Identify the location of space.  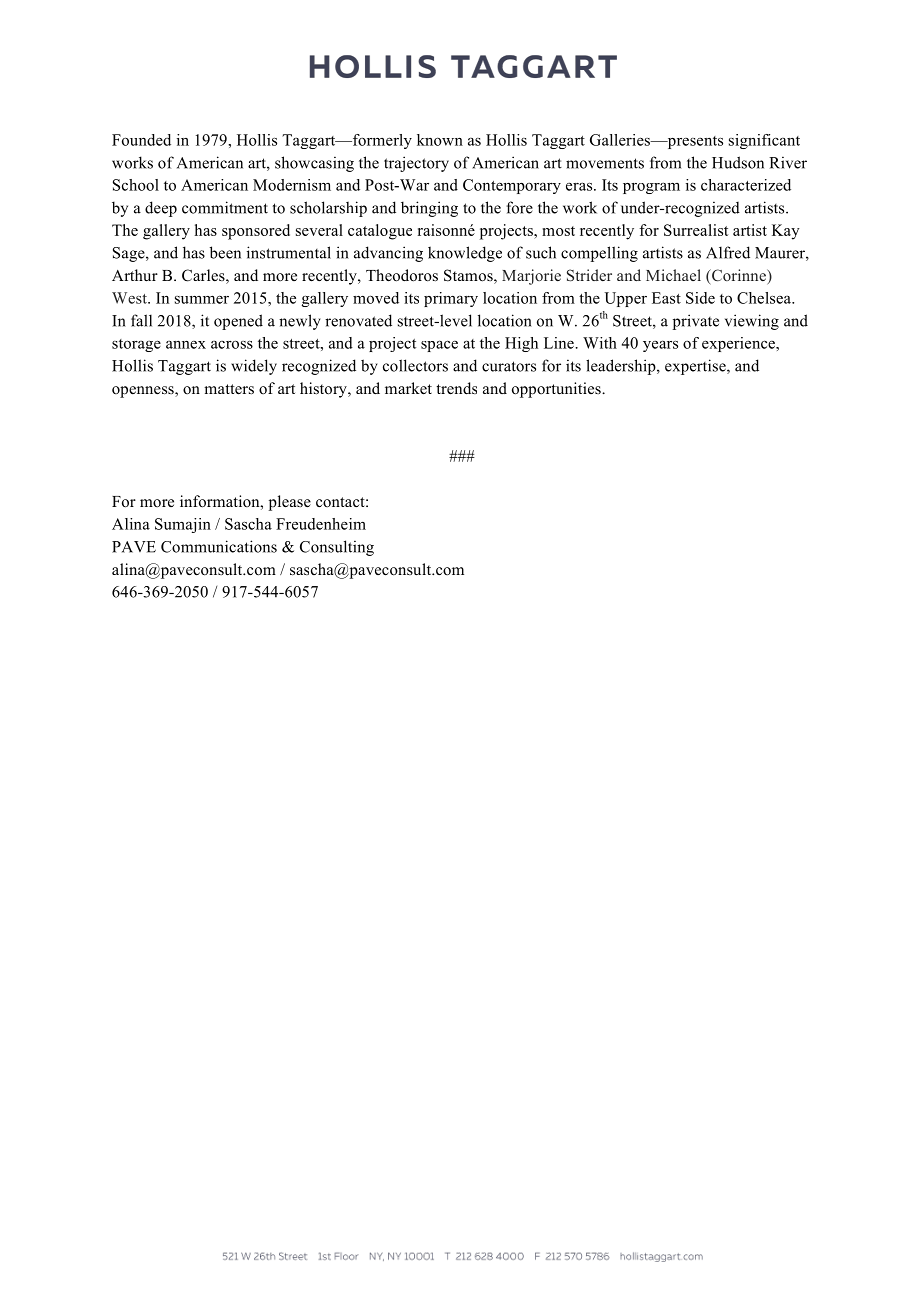
(439, 346).
